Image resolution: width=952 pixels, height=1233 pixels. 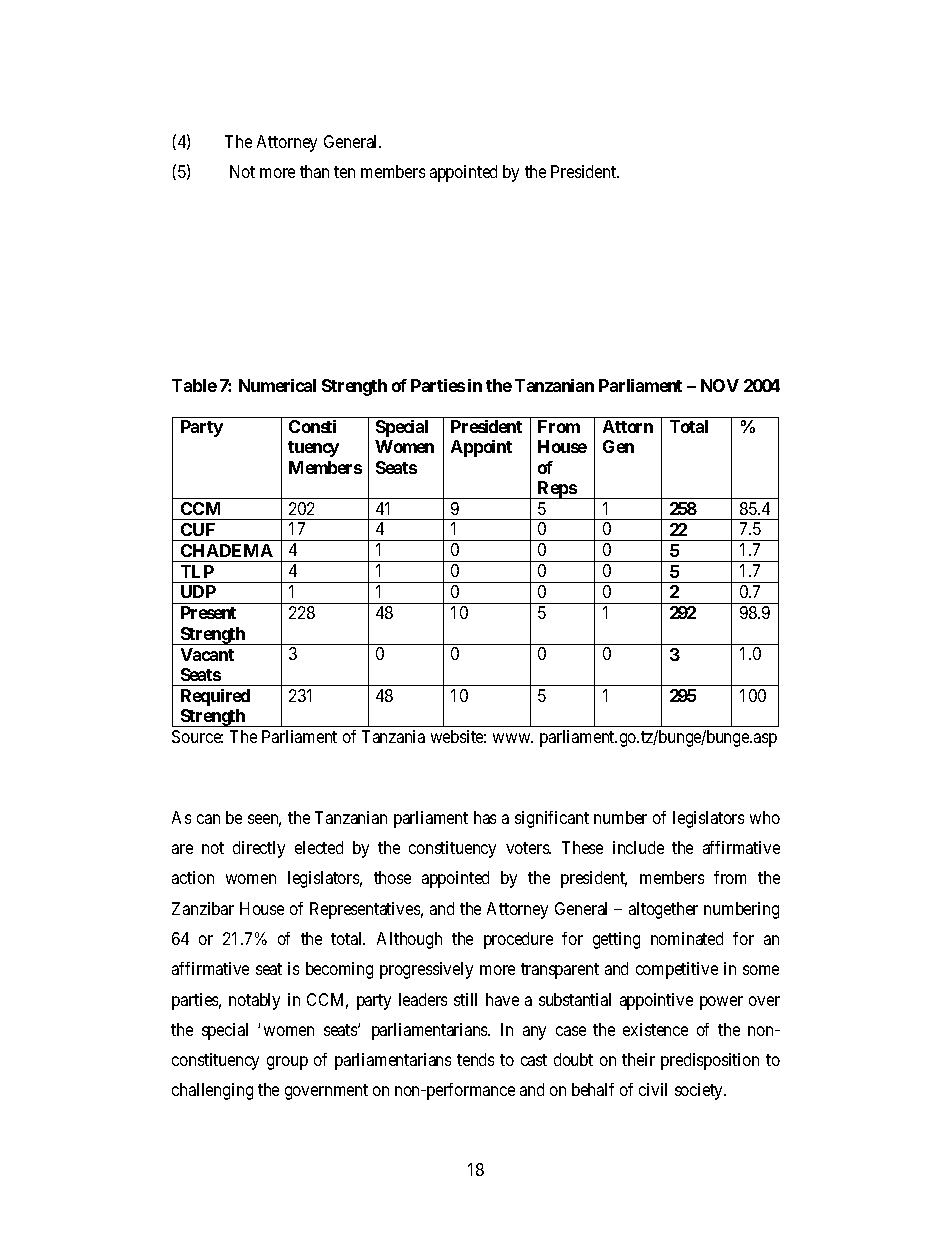 I want to click on NOV, so click(x=720, y=385).
